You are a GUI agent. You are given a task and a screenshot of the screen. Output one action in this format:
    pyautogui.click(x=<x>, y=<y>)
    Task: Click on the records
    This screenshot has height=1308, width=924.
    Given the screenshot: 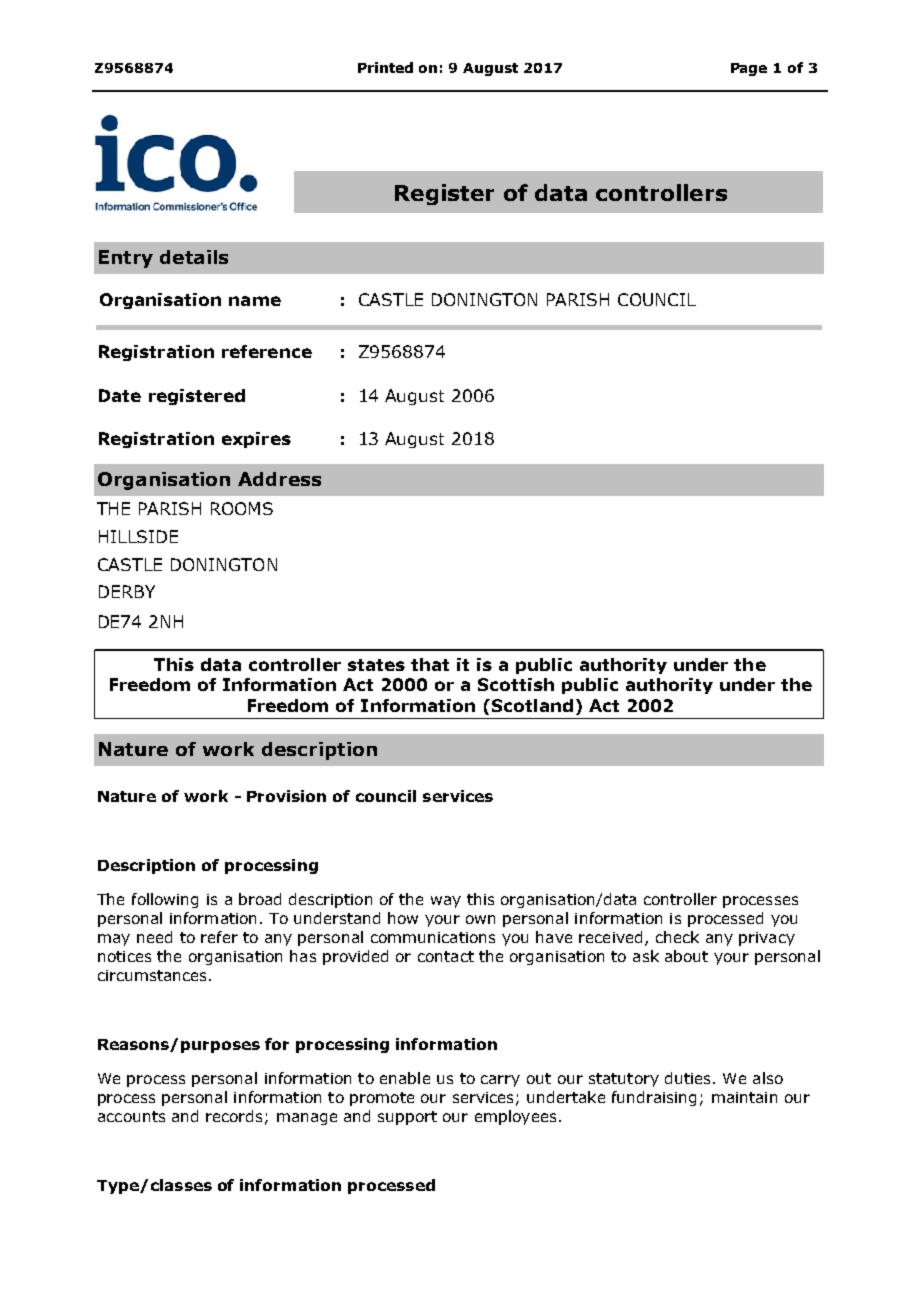 What is the action you would take?
    pyautogui.click(x=234, y=1116)
